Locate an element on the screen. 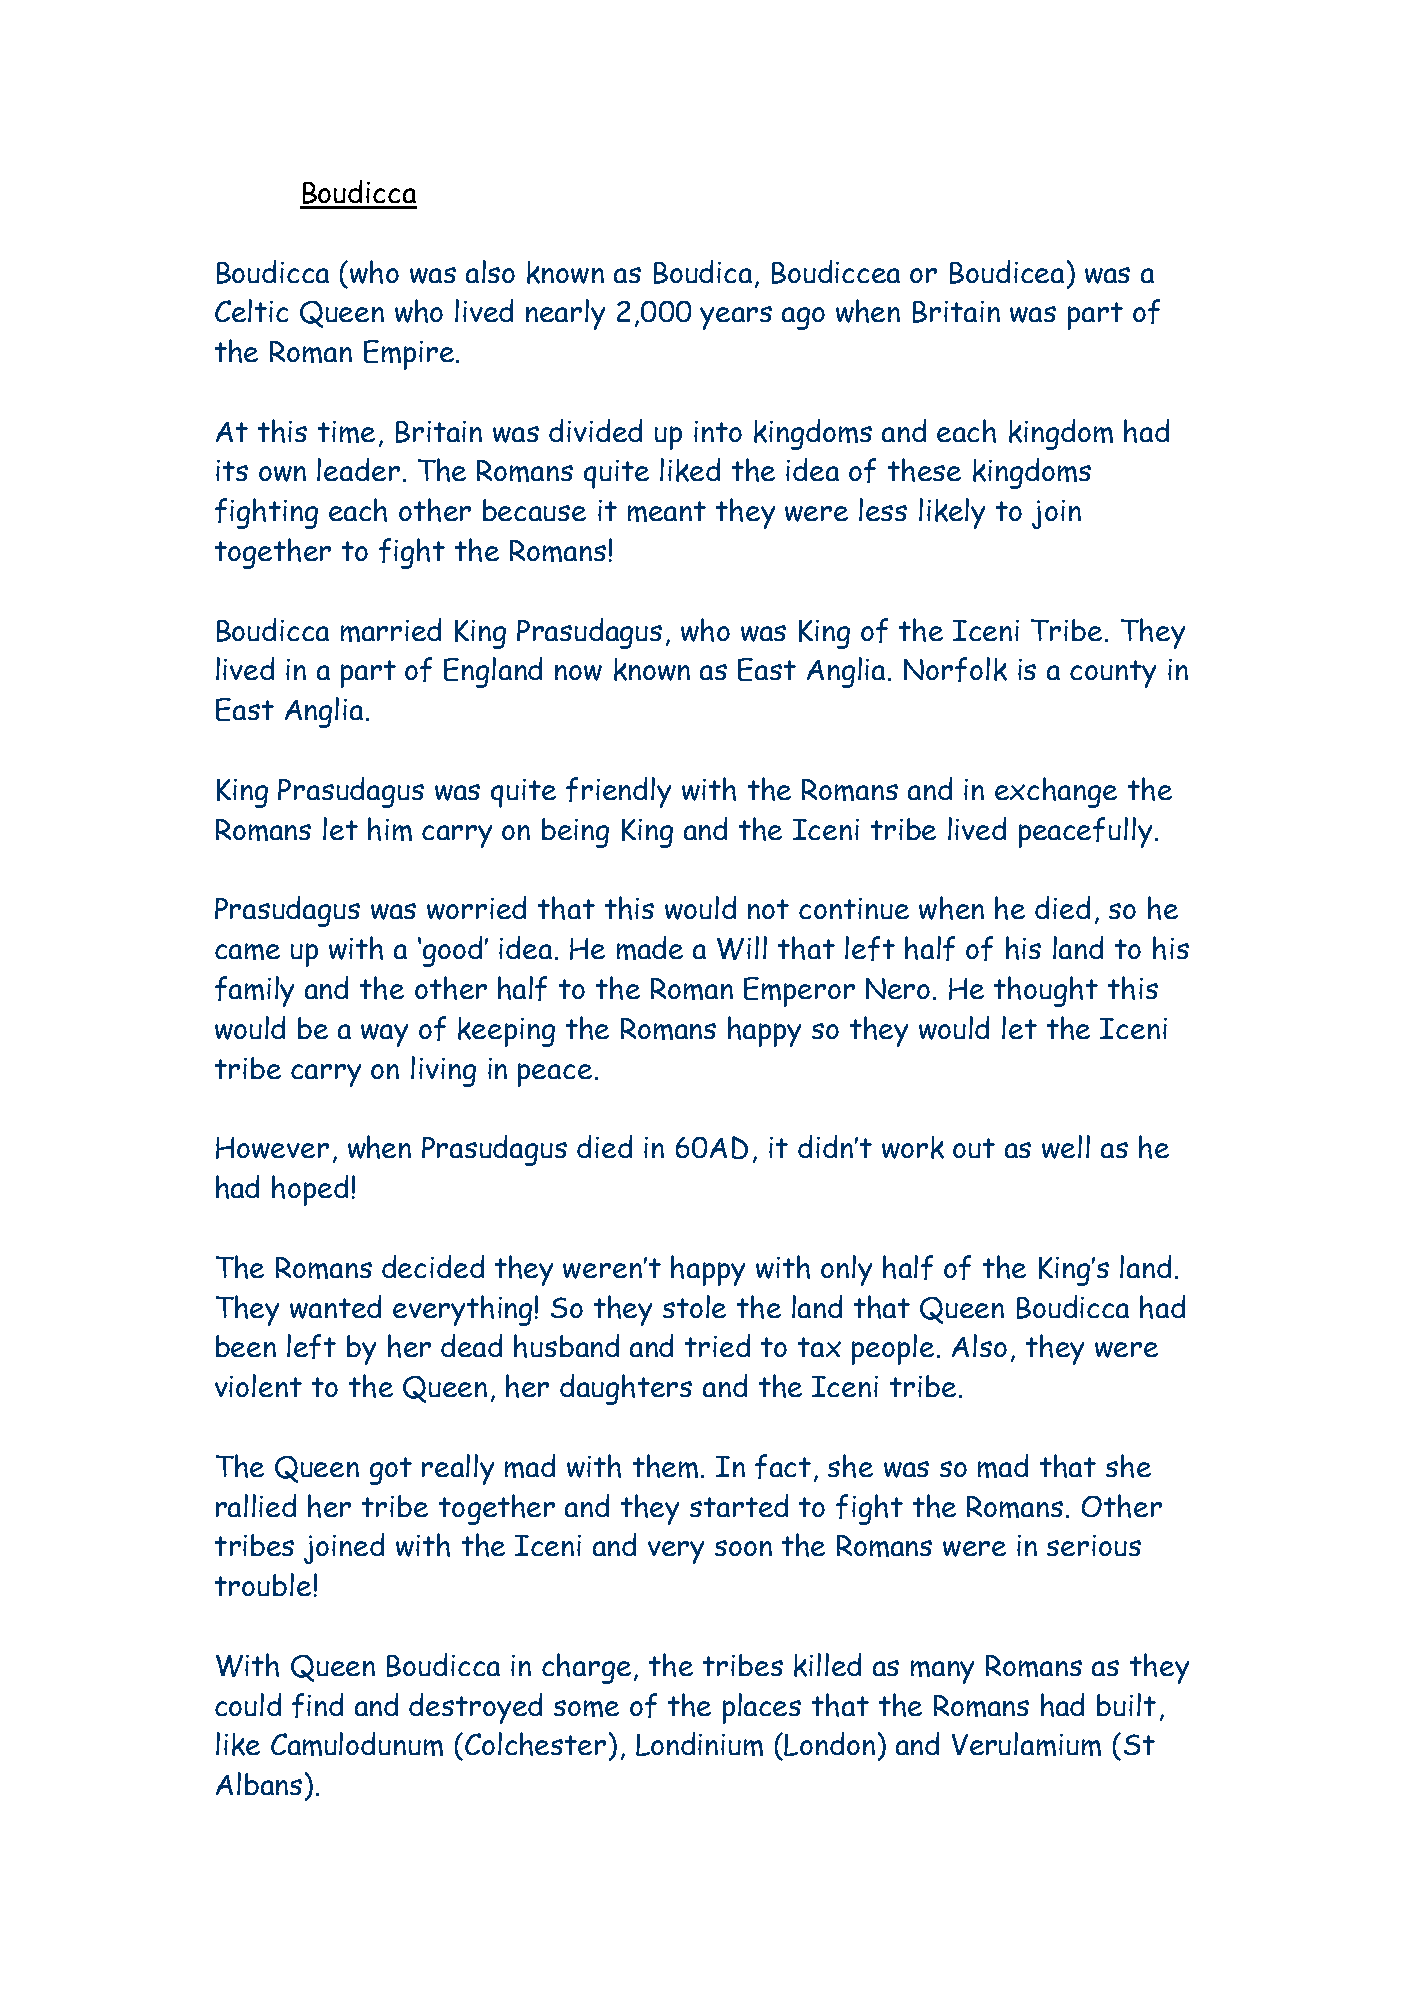  people is located at coordinates (895, 1349).
